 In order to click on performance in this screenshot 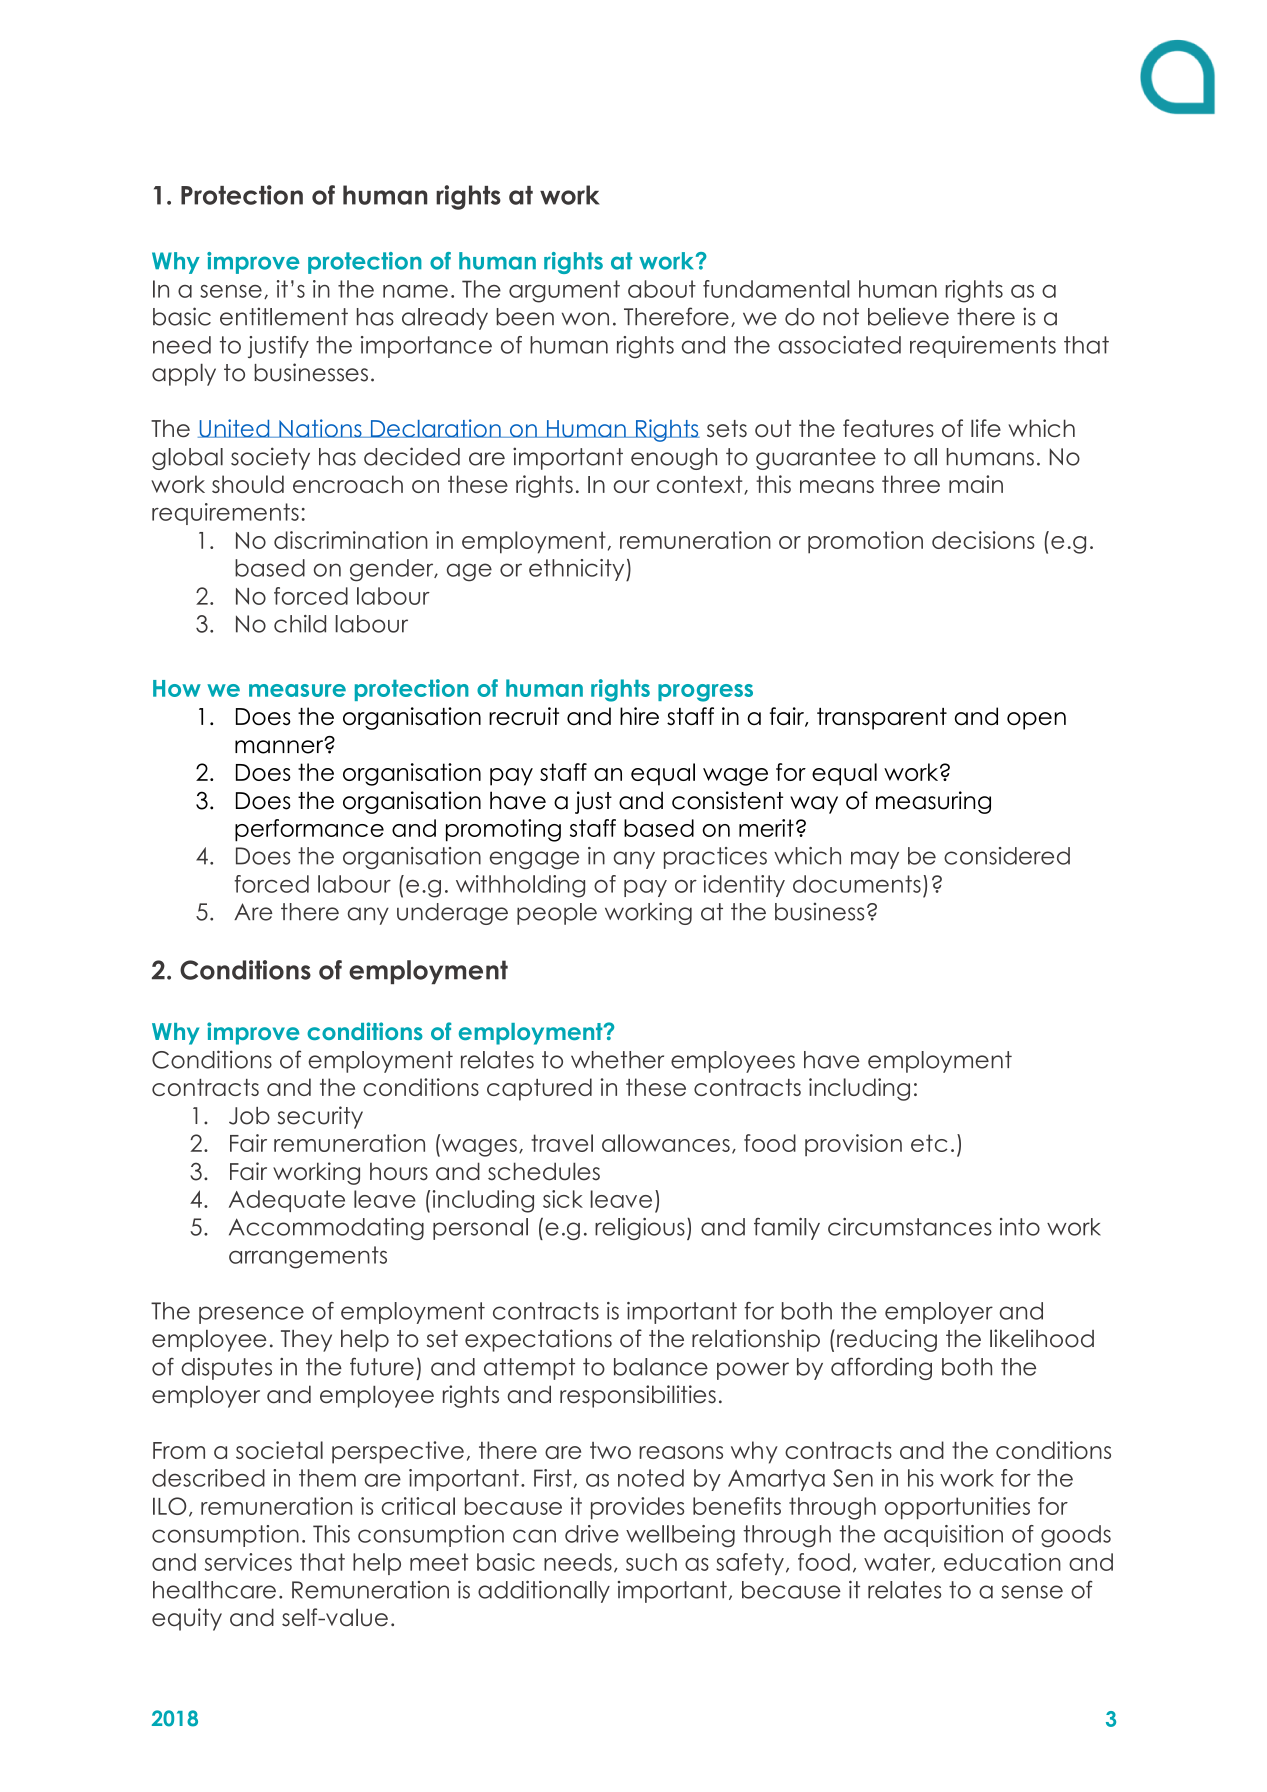, I will do `click(309, 830)`.
